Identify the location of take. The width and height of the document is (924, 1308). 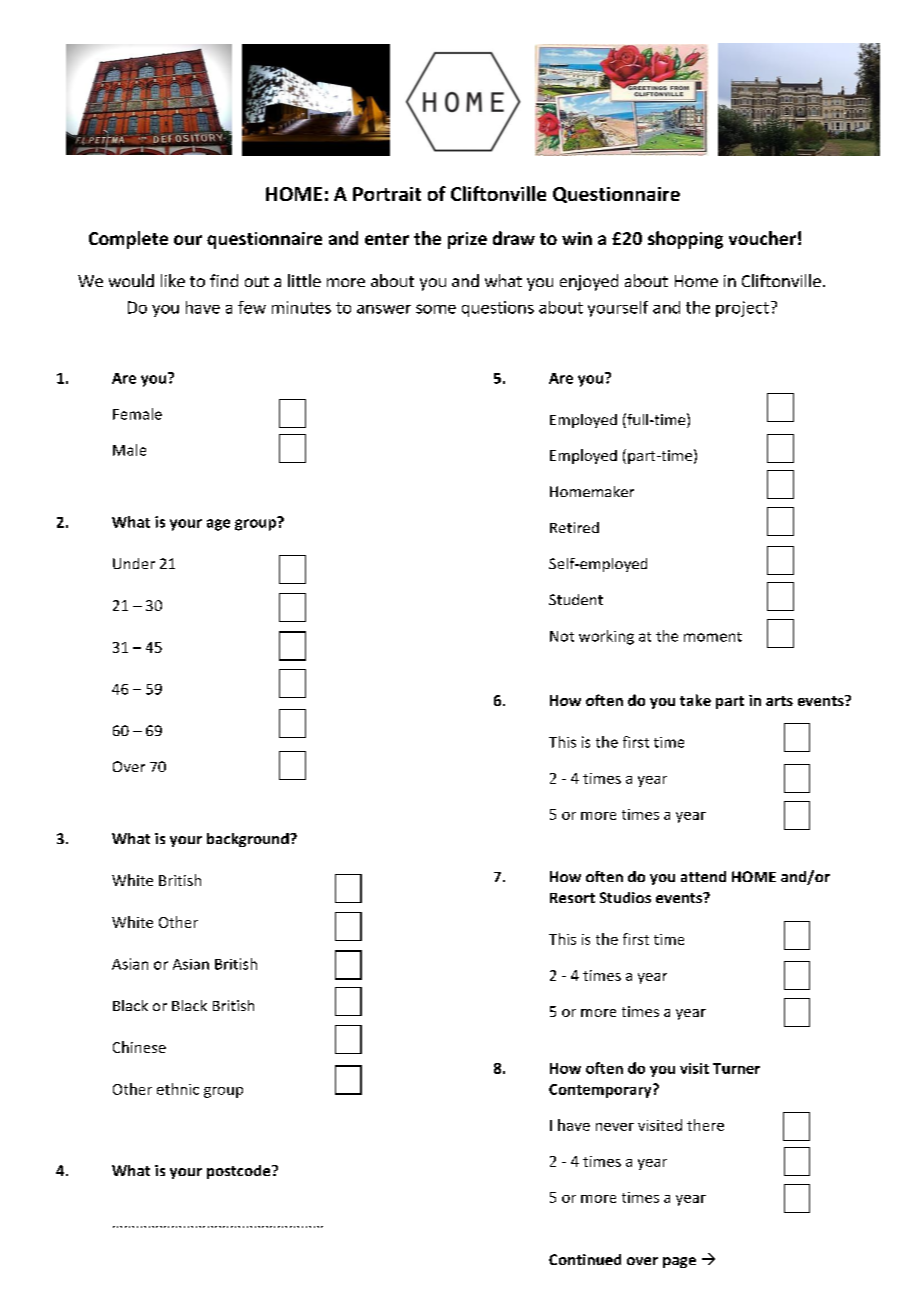
(695, 700).
